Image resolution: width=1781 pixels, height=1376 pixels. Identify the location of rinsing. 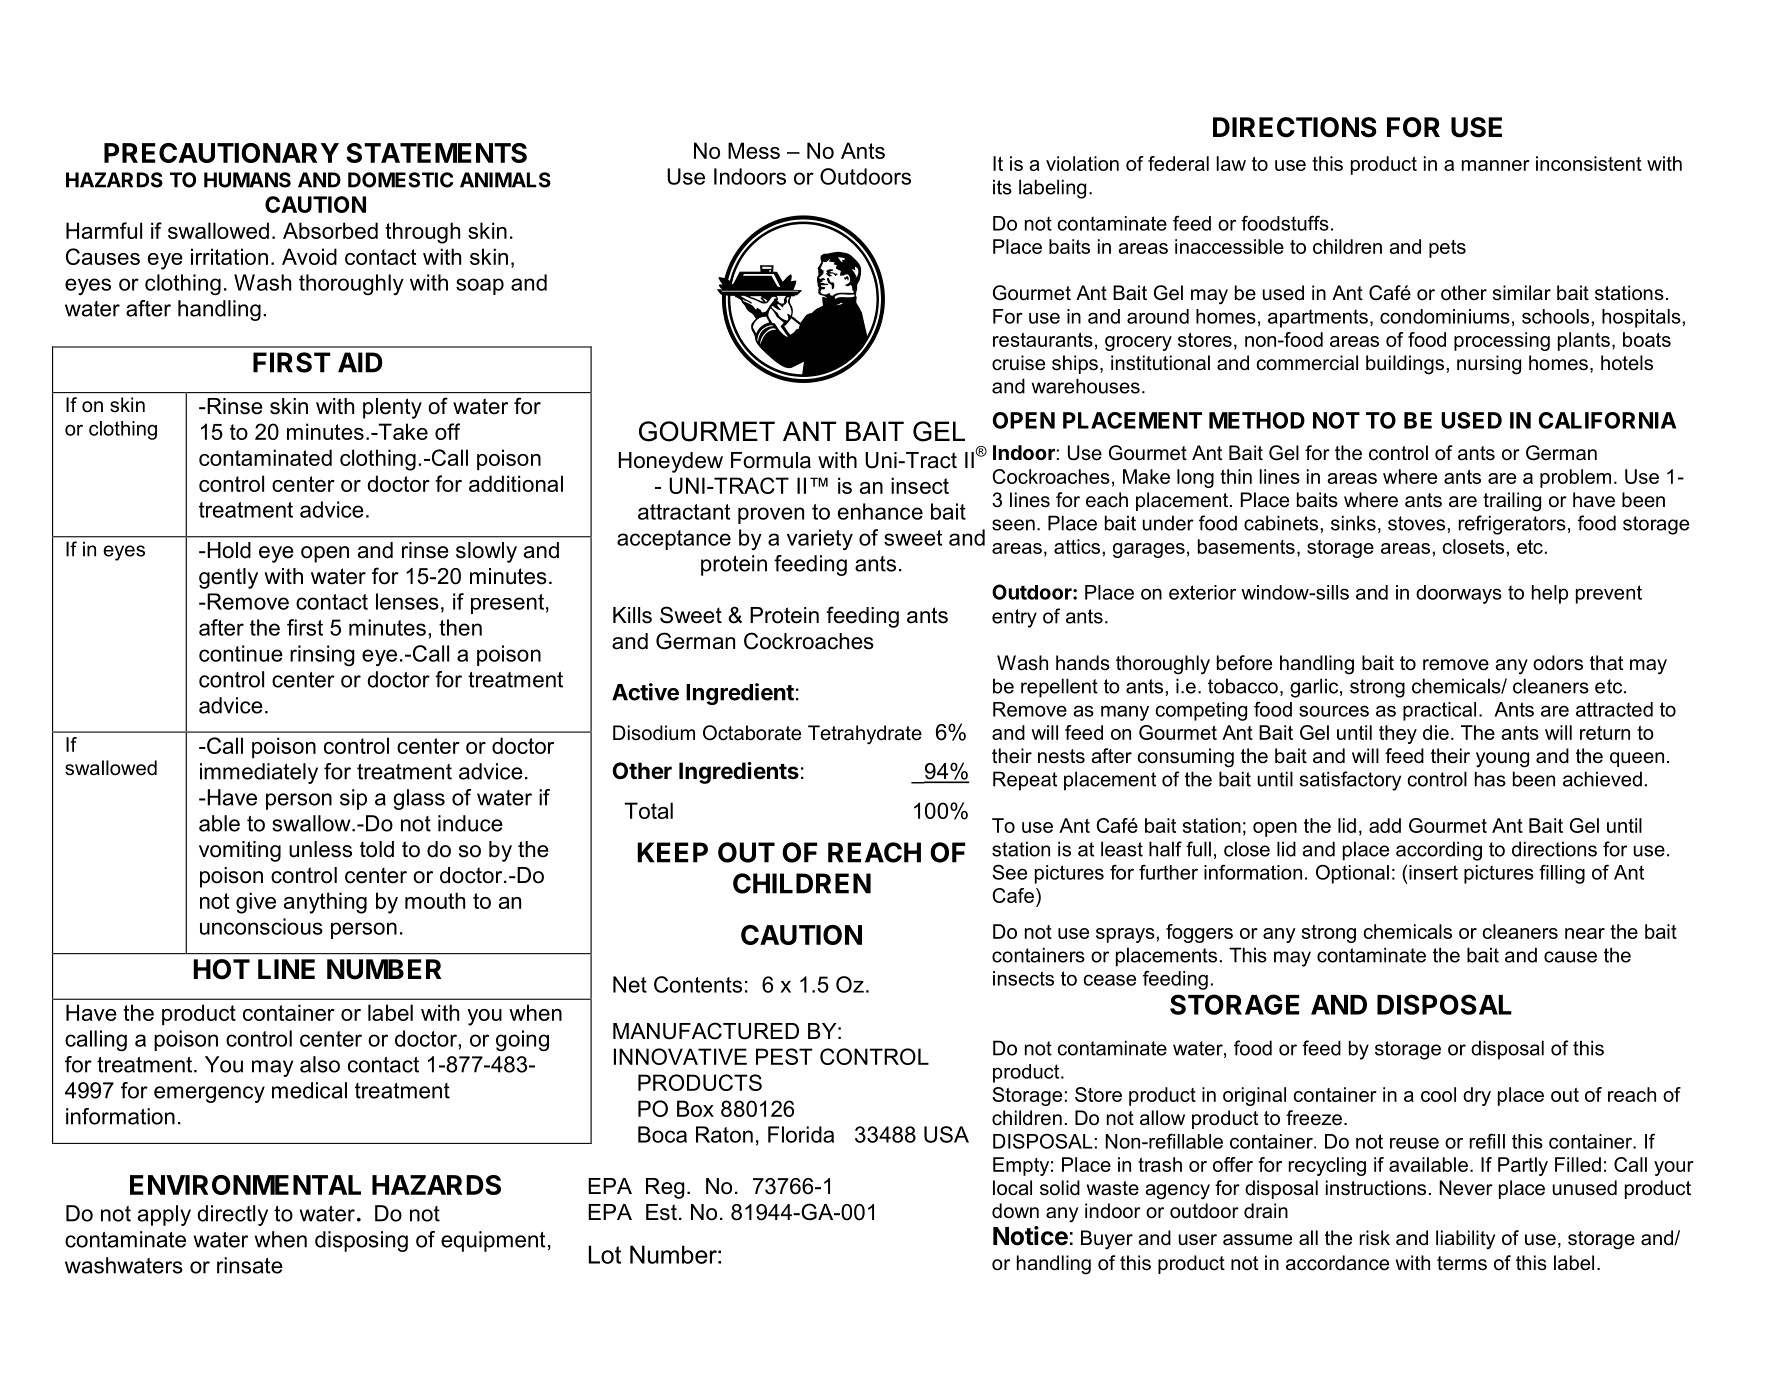
(322, 655).
